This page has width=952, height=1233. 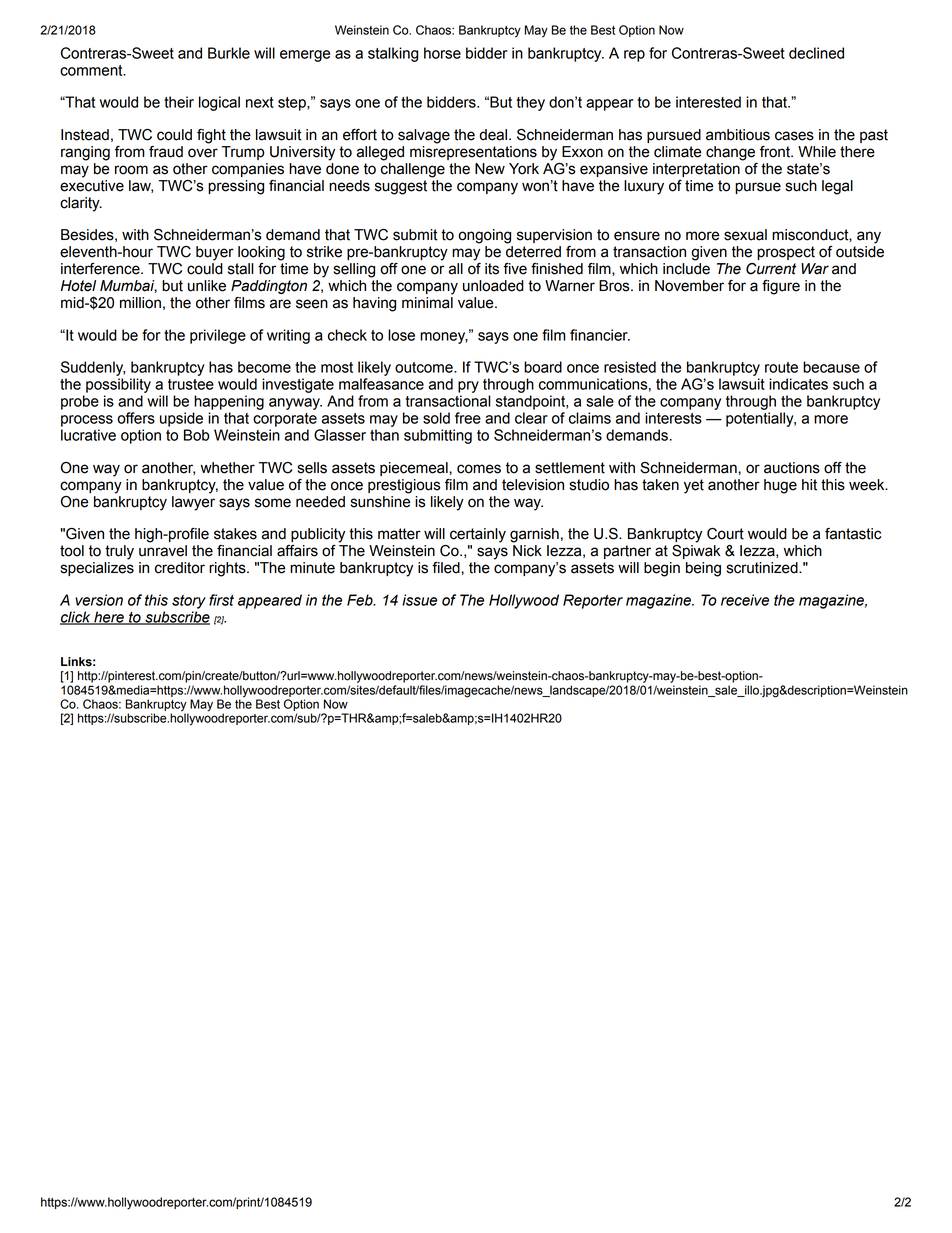 What do you see at coordinates (189, 602) in the page?
I see `story` at bounding box center [189, 602].
